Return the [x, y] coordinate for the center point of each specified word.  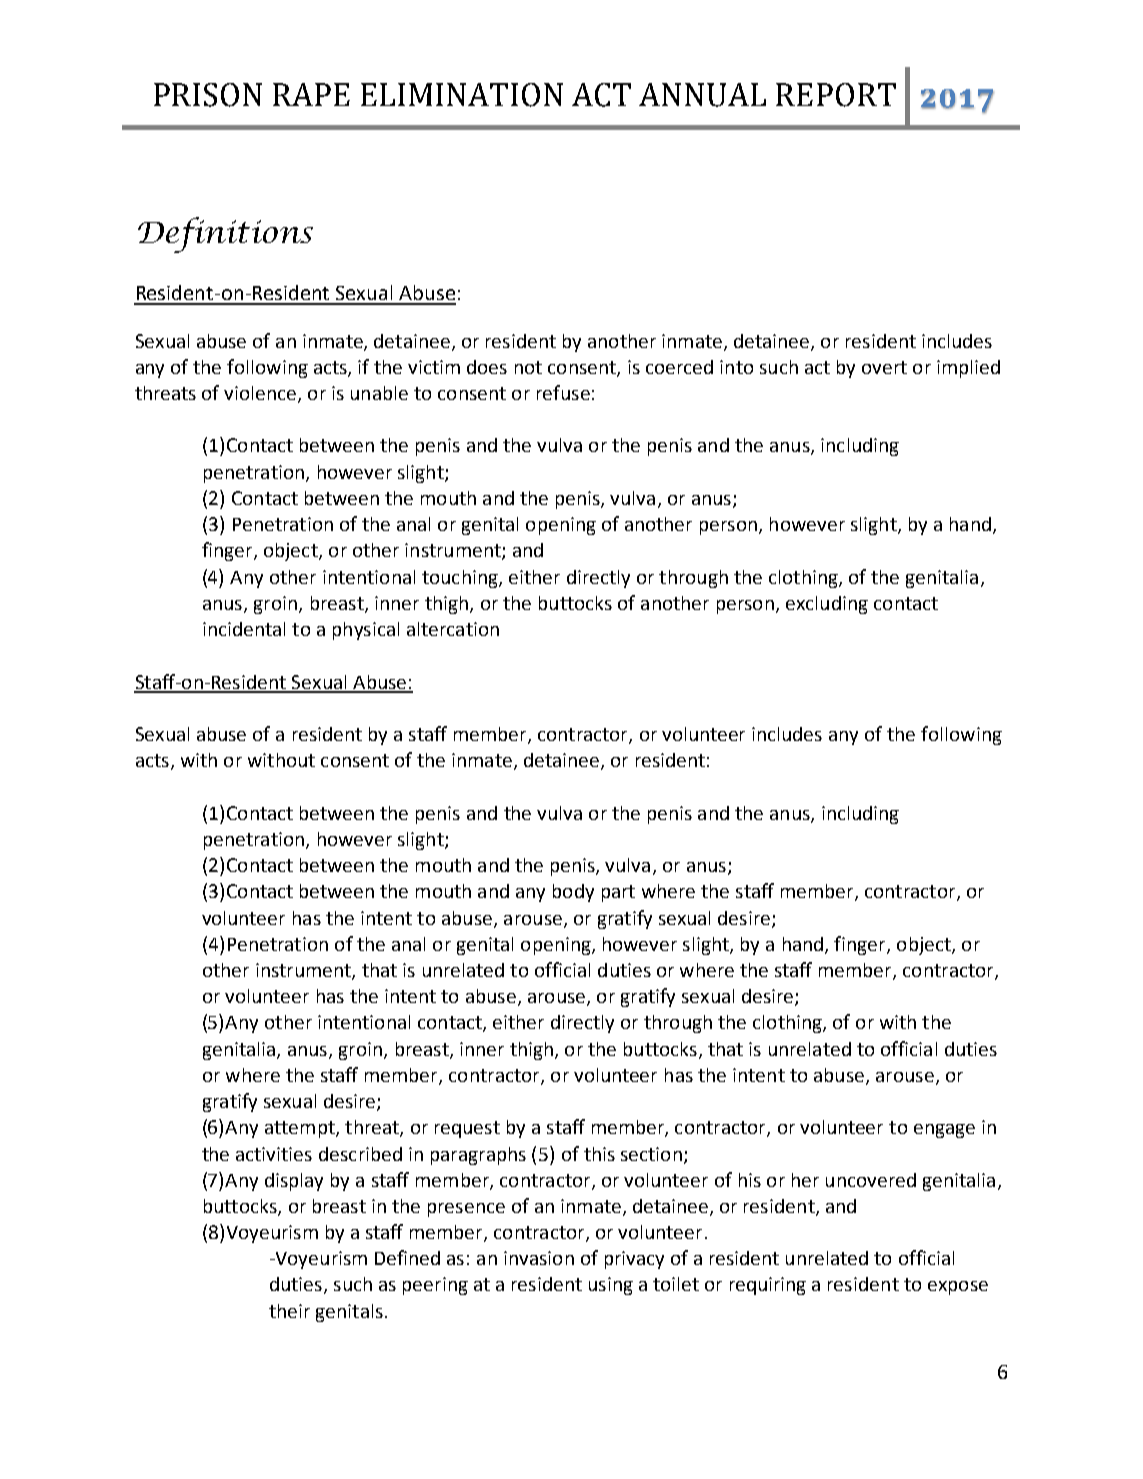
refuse [563, 392]
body [573, 893]
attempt [301, 1129]
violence [261, 394]
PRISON [208, 95]
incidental [244, 629]
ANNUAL [702, 95]
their [289, 1311]
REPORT [836, 95]
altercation [453, 629]
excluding [827, 605]
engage [944, 1131]
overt [884, 367]
